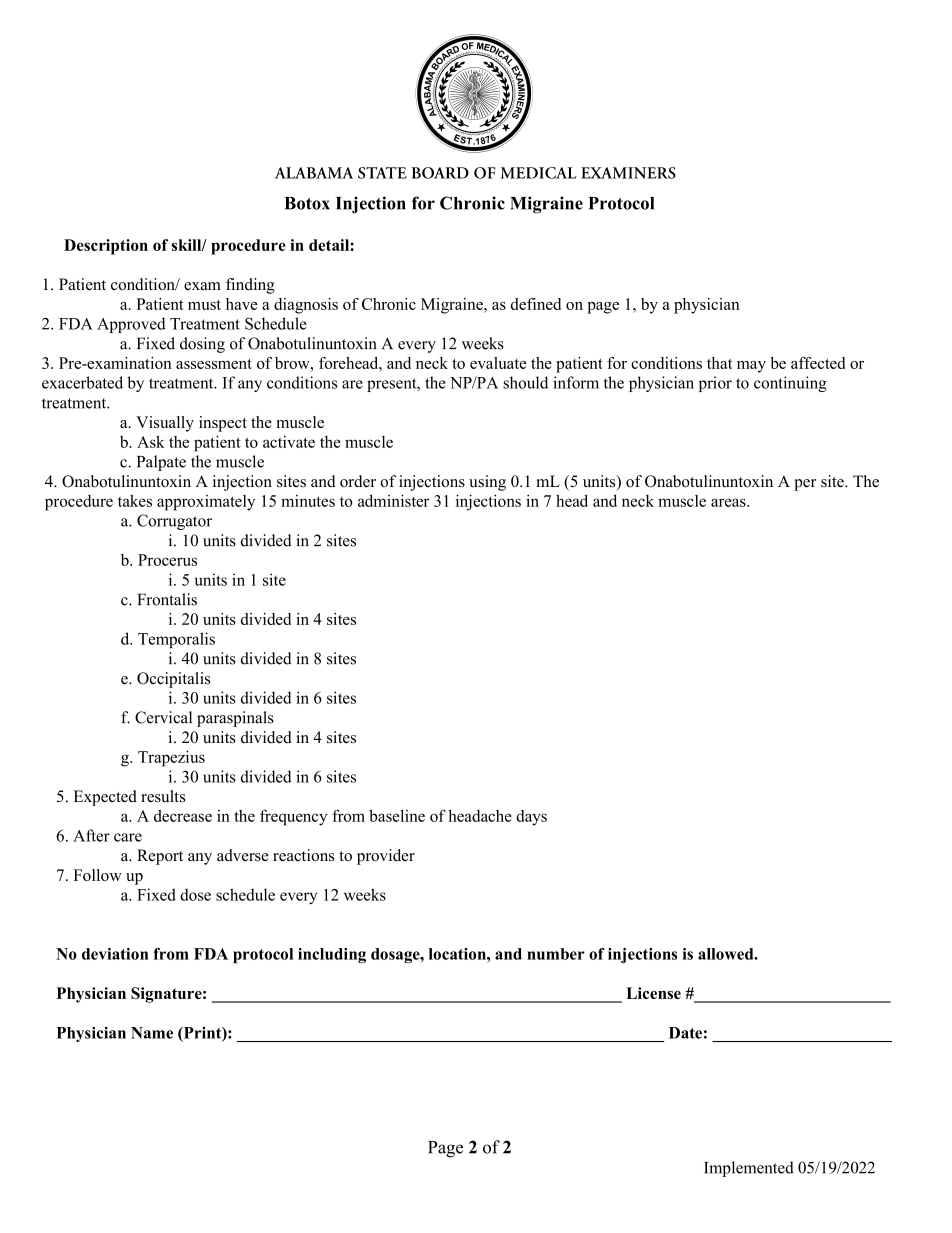  Describe the element at coordinates (719, 363) in the image. I see `that` at that location.
